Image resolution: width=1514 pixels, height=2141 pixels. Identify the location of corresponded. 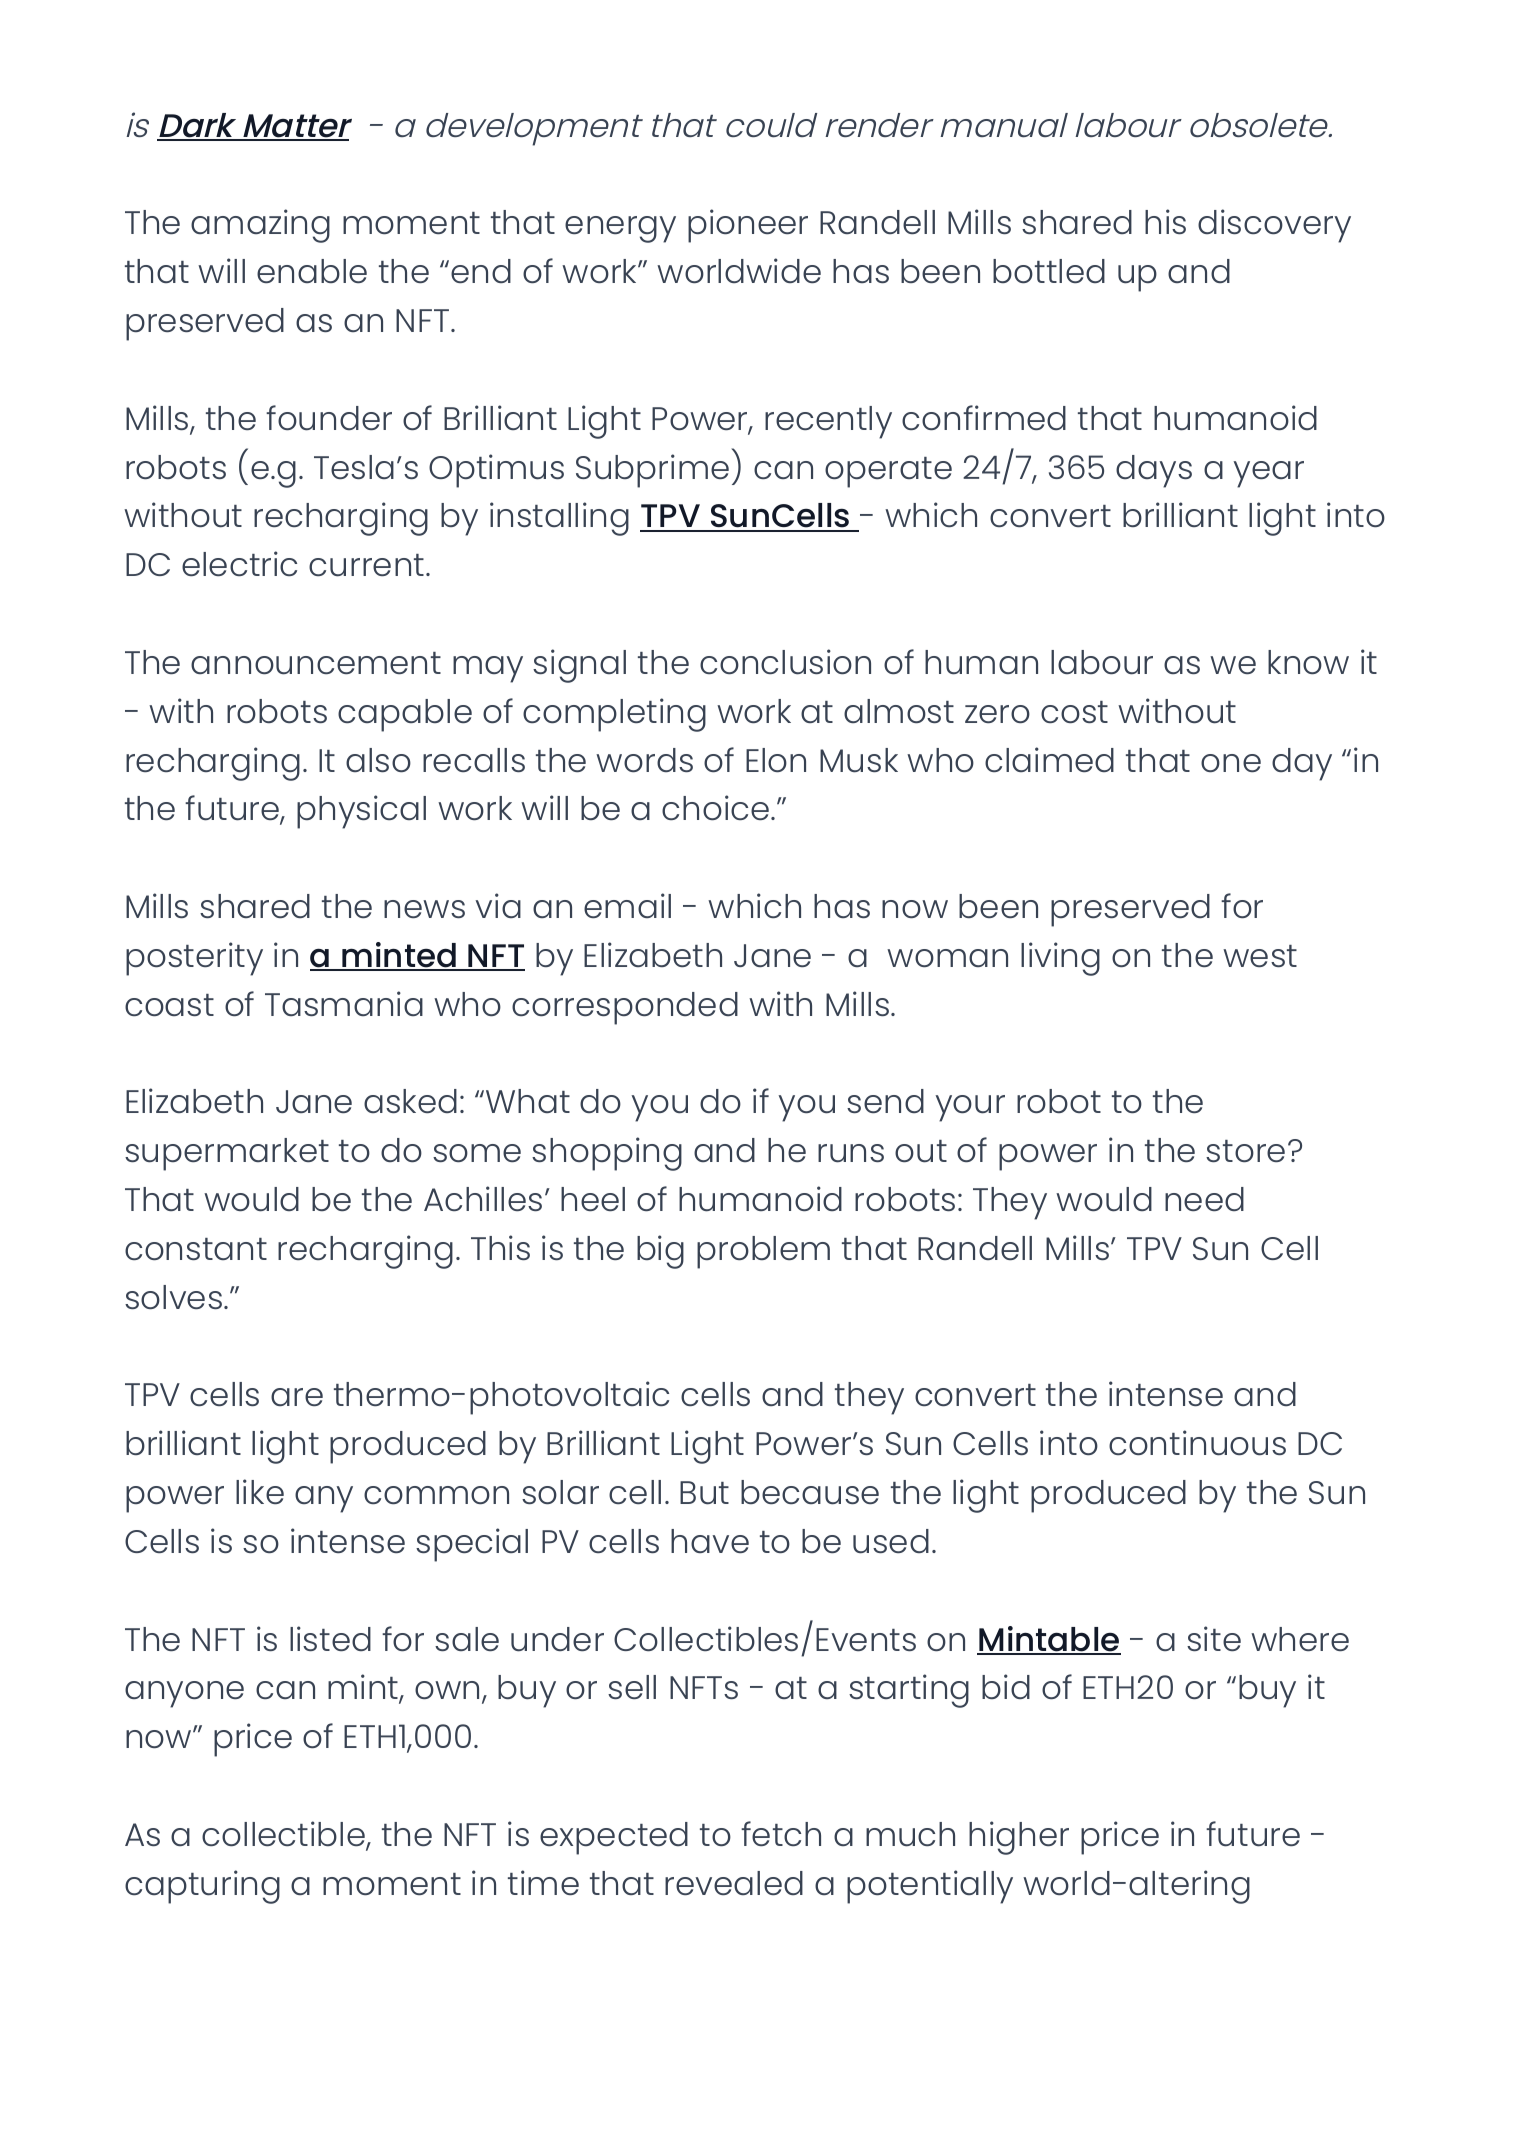
(625, 1008).
